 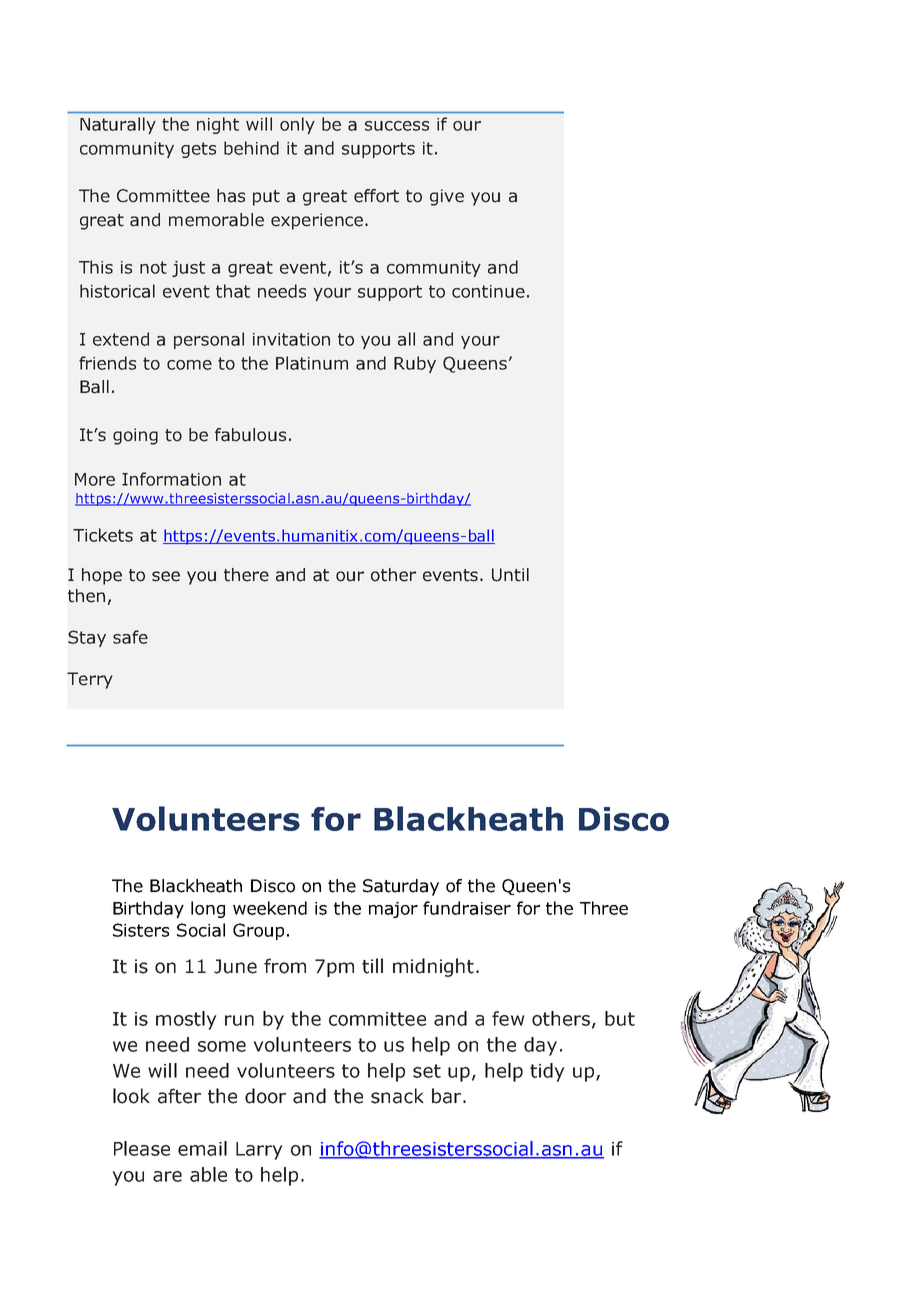 What do you see at coordinates (118, 125) in the screenshot?
I see `Naturally` at bounding box center [118, 125].
